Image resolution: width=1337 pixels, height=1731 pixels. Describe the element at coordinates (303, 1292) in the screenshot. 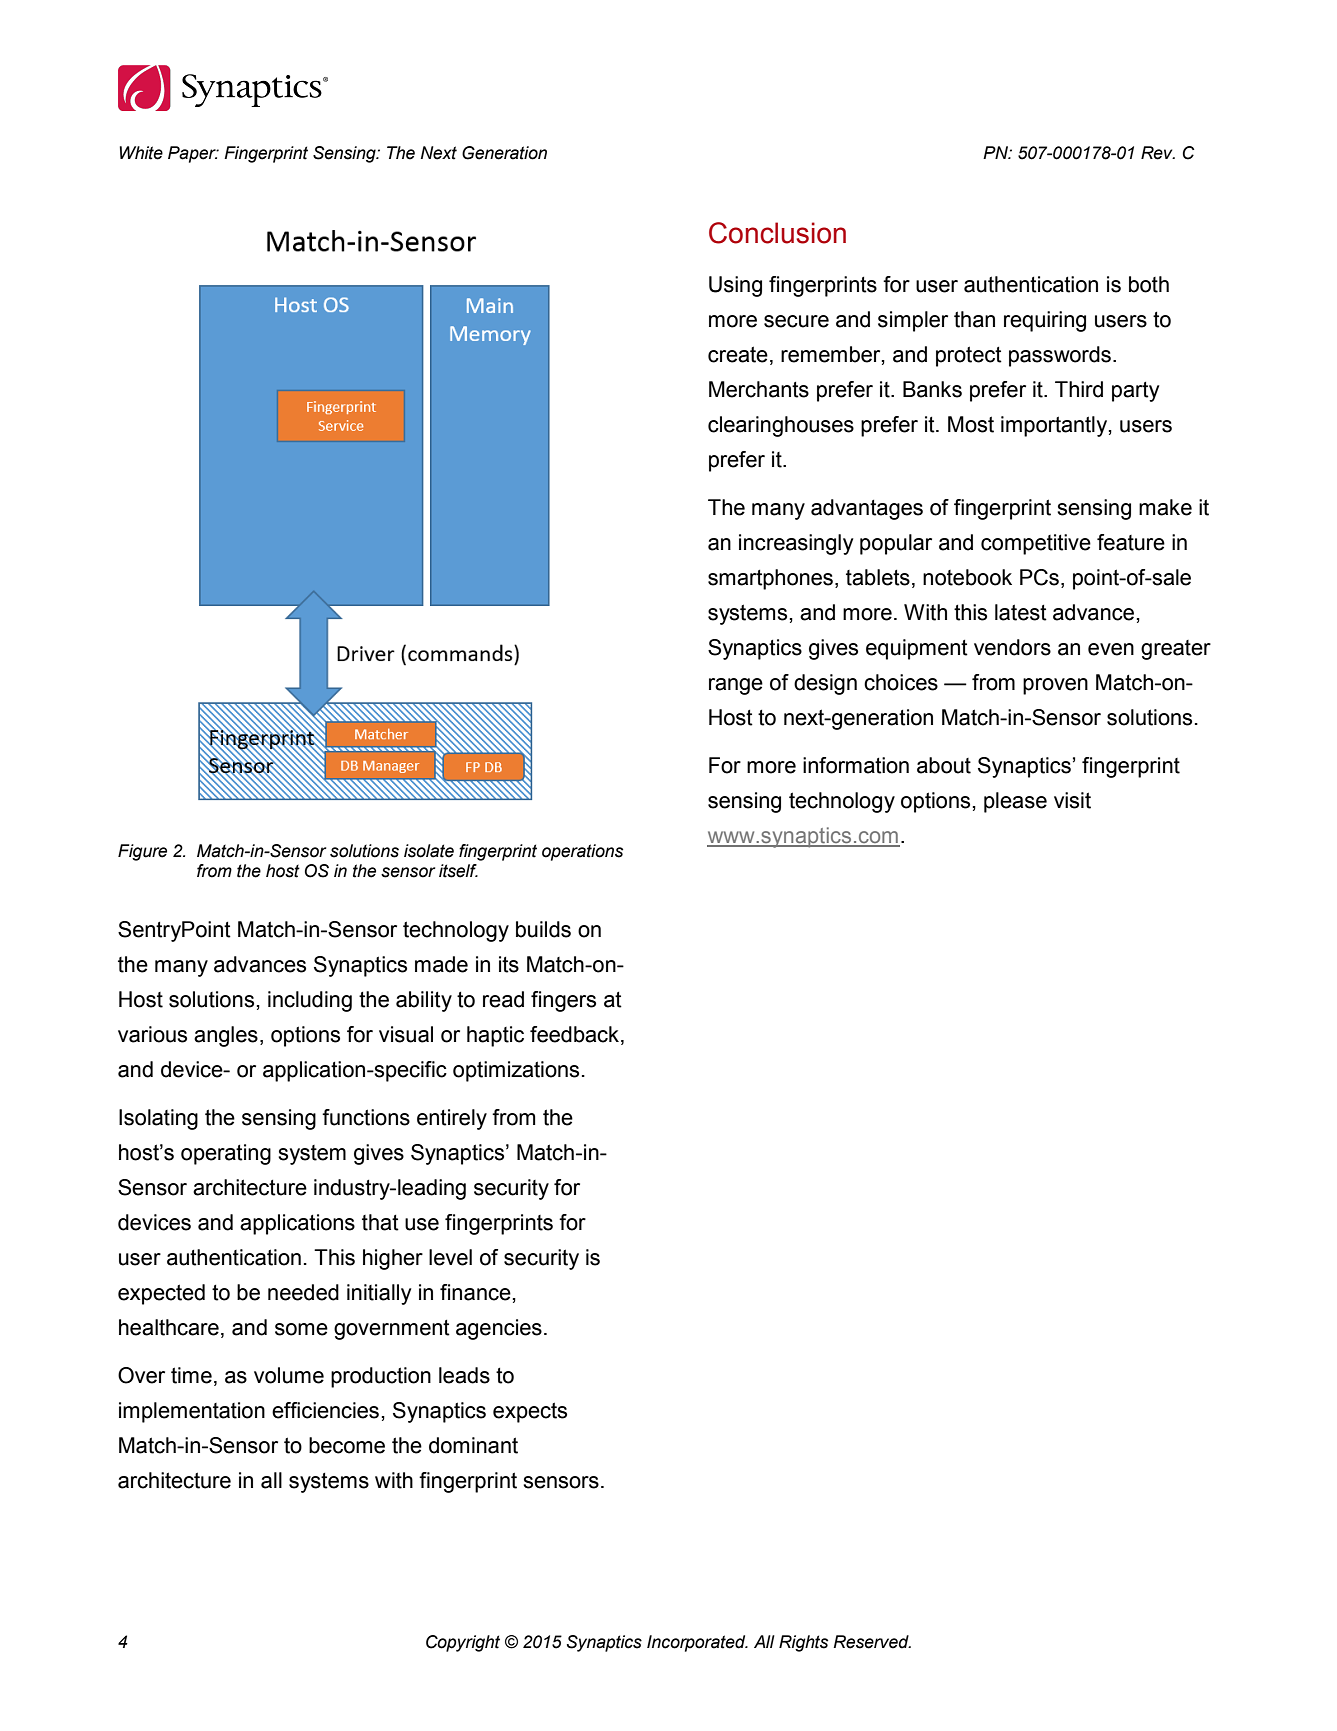

I see `needed` at that location.
